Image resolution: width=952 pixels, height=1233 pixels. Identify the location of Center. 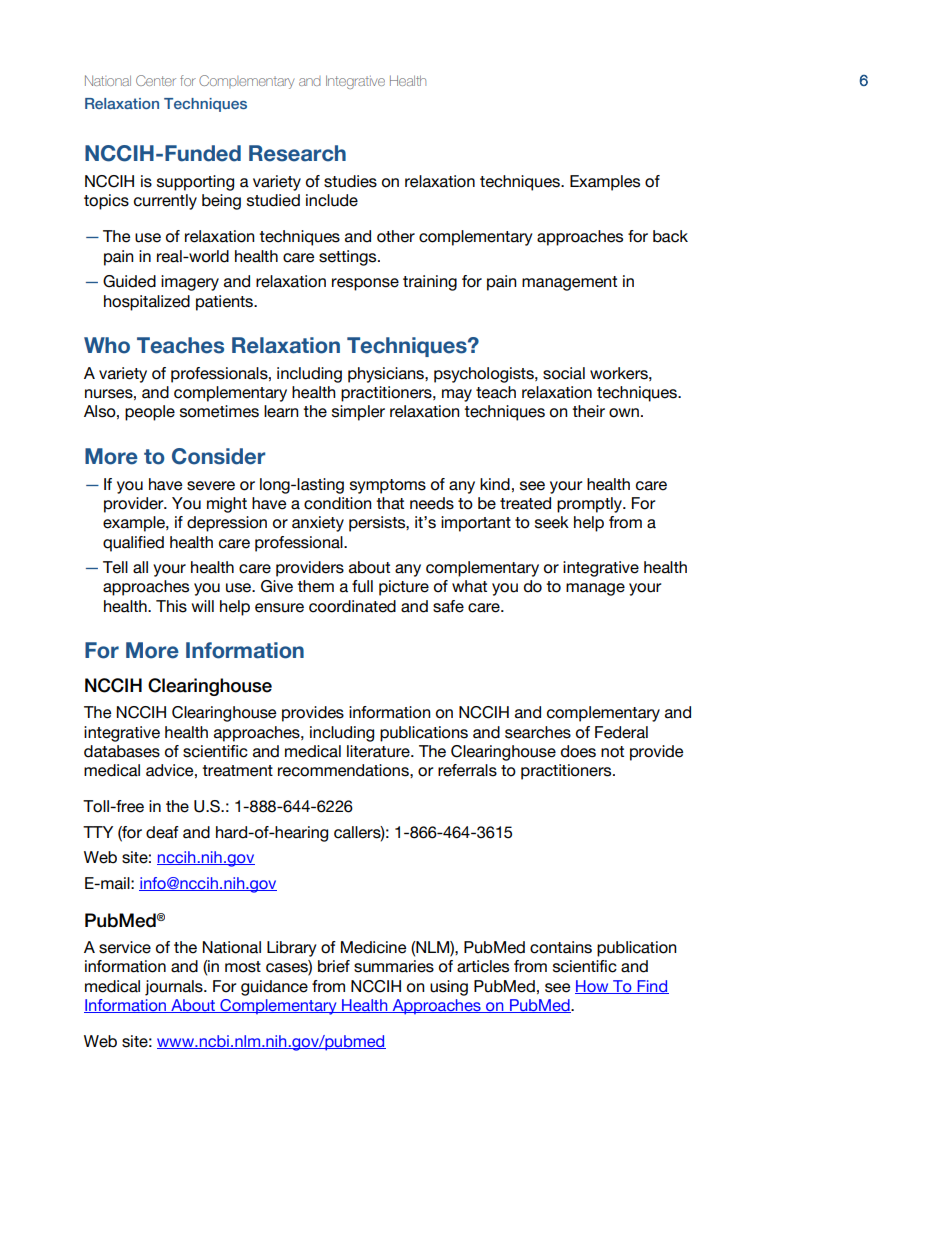
(156, 80).
